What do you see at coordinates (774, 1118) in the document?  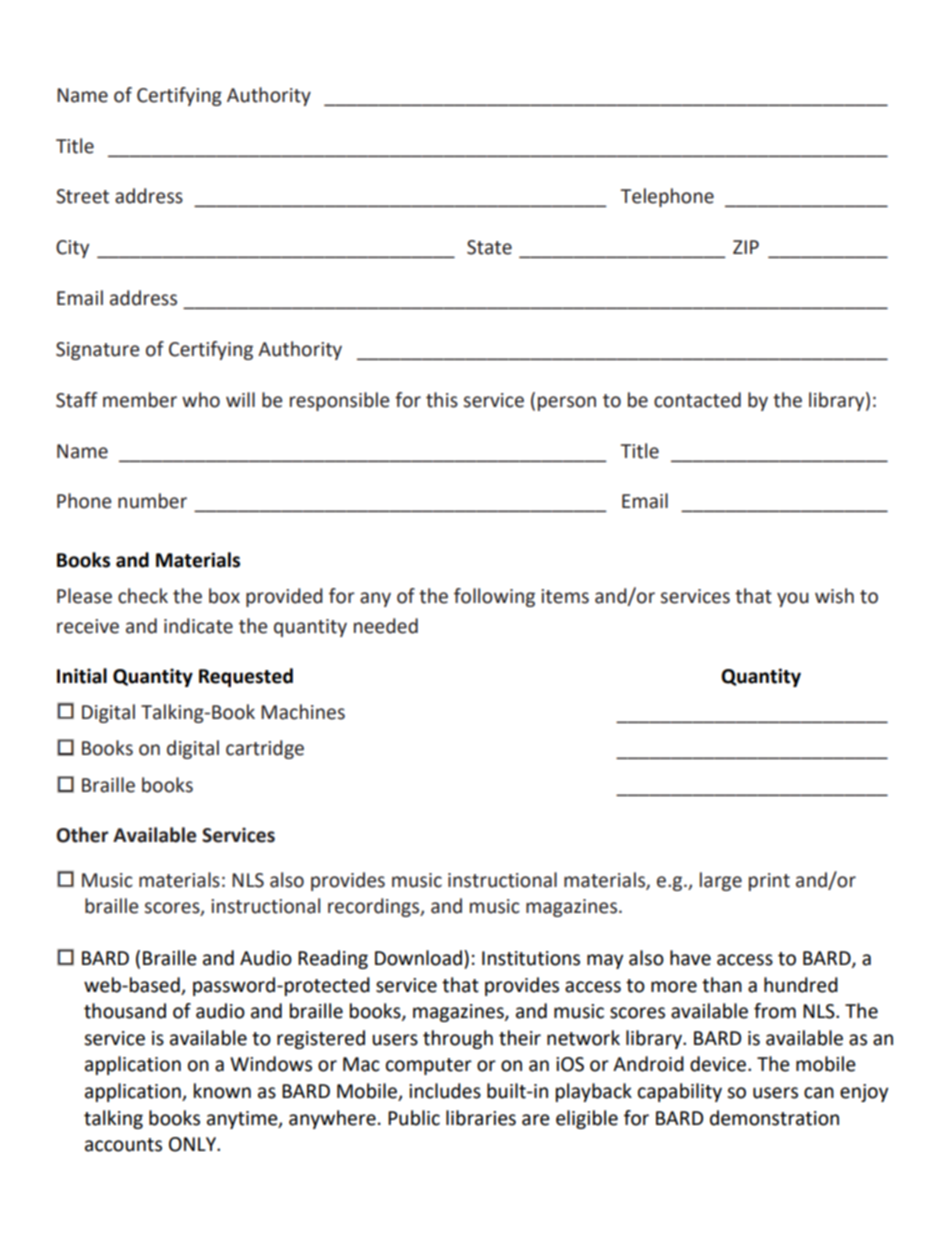 I see `demonstration` at bounding box center [774, 1118].
